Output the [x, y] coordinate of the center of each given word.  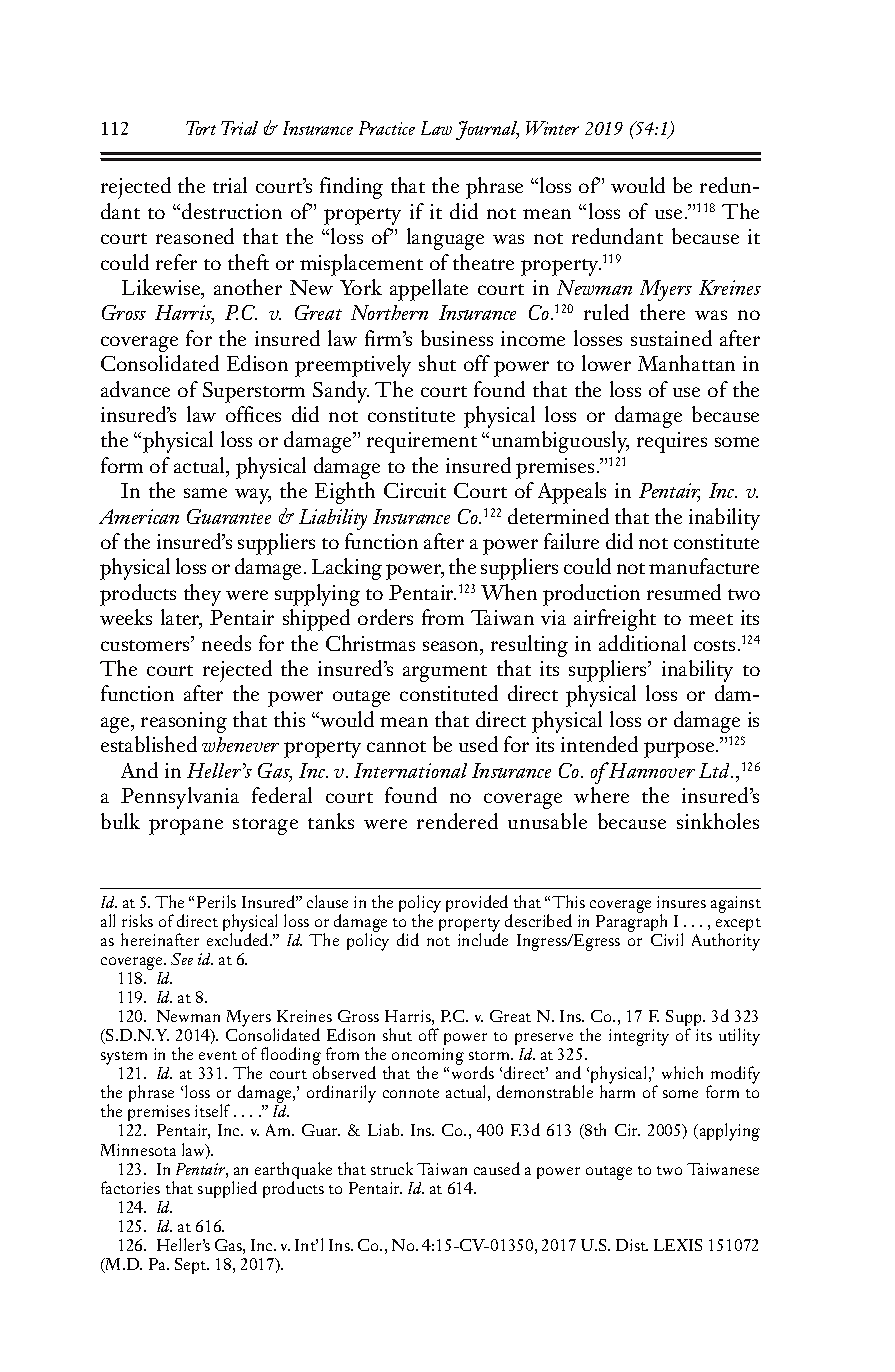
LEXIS [678, 1245]
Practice [387, 128]
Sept [192, 1266]
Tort [201, 128]
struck [392, 1168]
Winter [552, 128]
